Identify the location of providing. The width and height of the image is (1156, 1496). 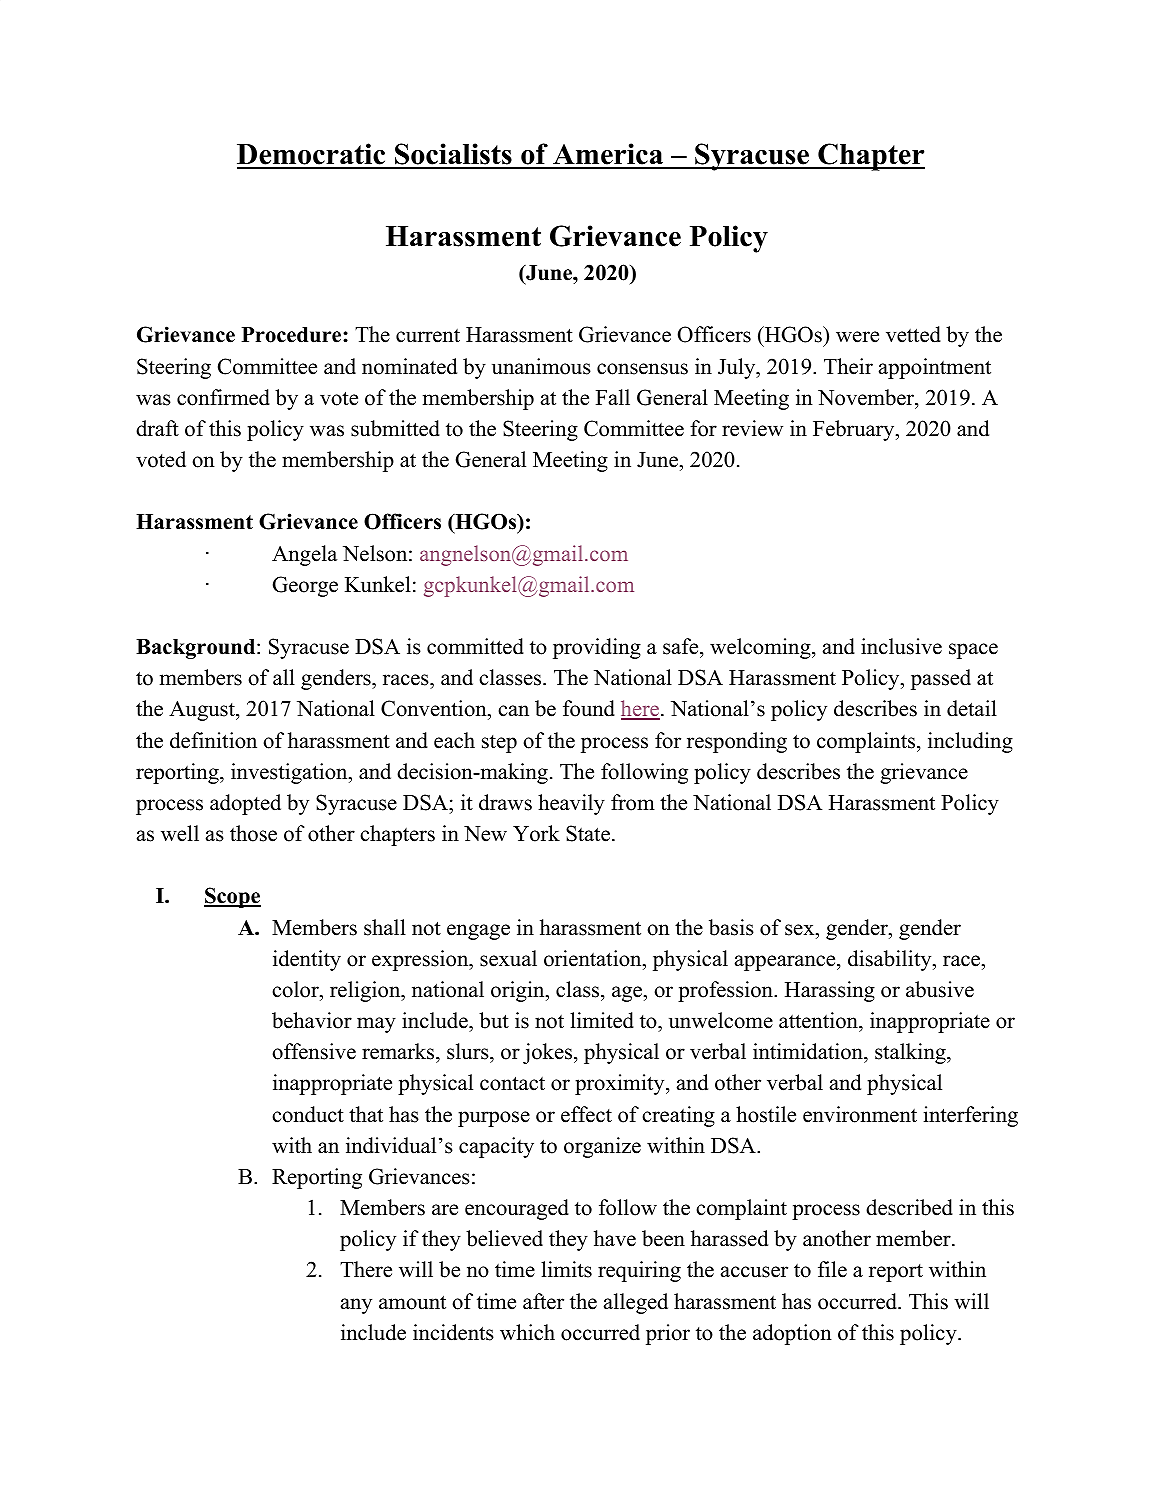
(597, 648).
